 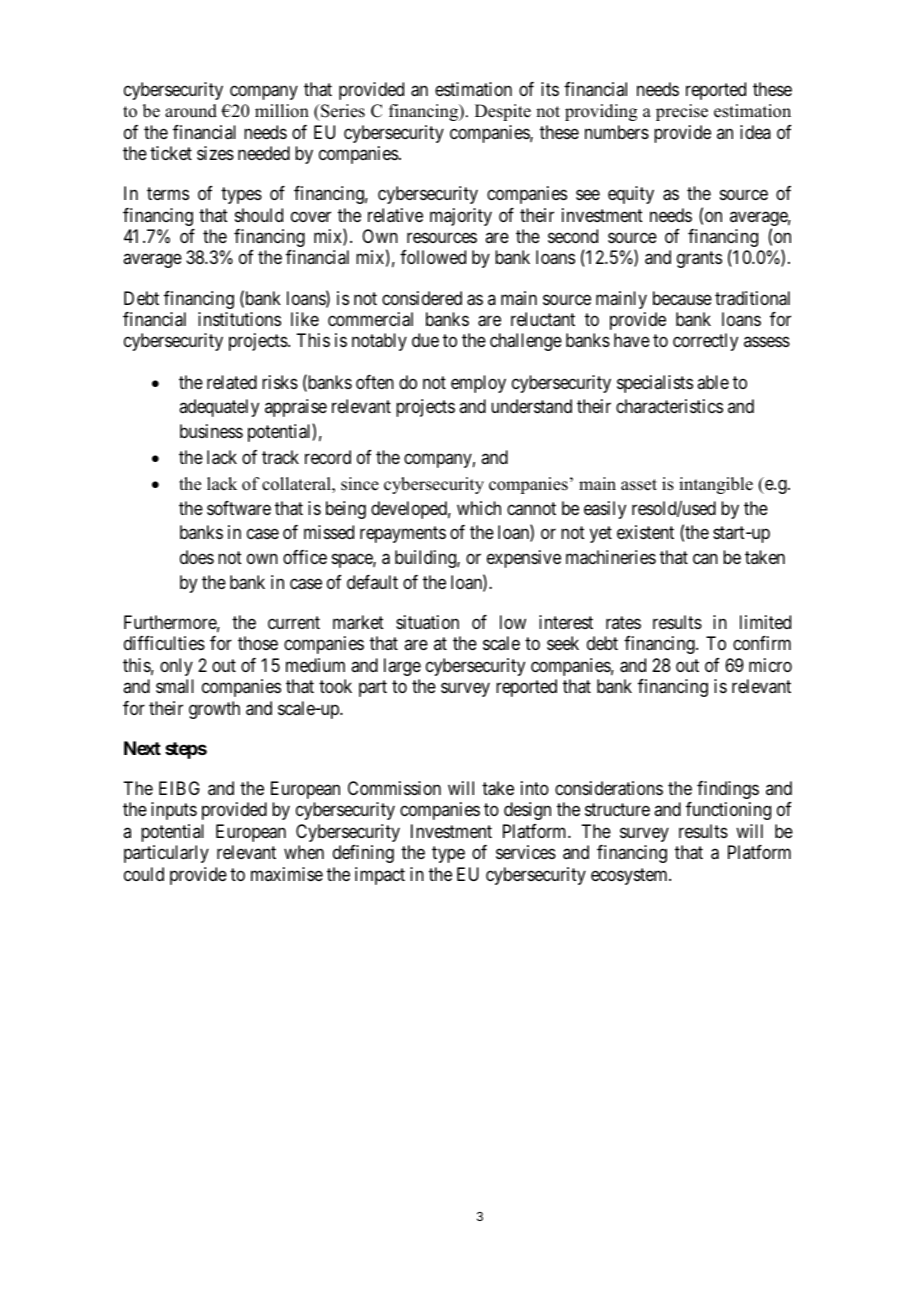 What do you see at coordinates (191, 111) in the screenshot?
I see `around` at bounding box center [191, 111].
